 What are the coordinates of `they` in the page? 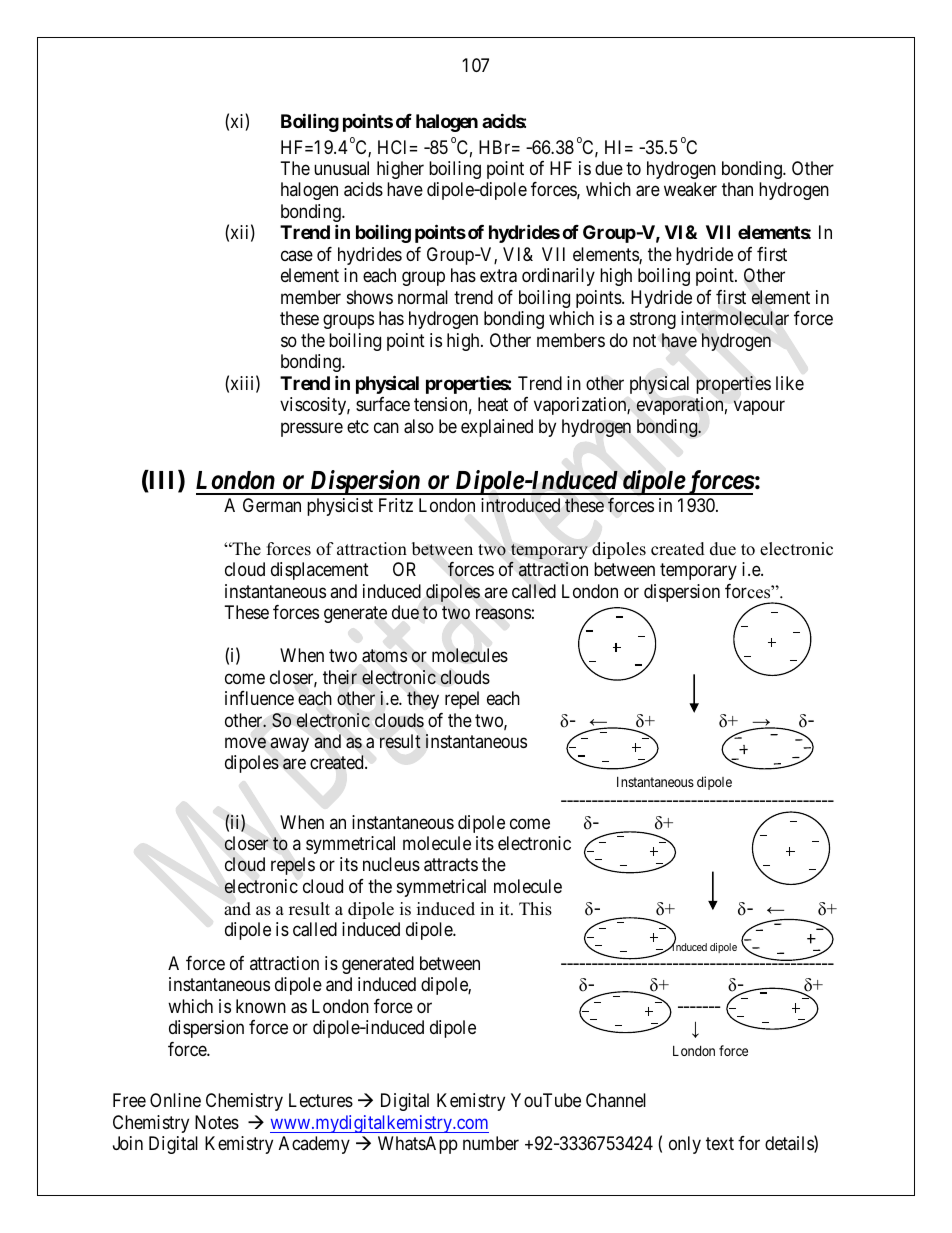 It's located at (423, 700).
